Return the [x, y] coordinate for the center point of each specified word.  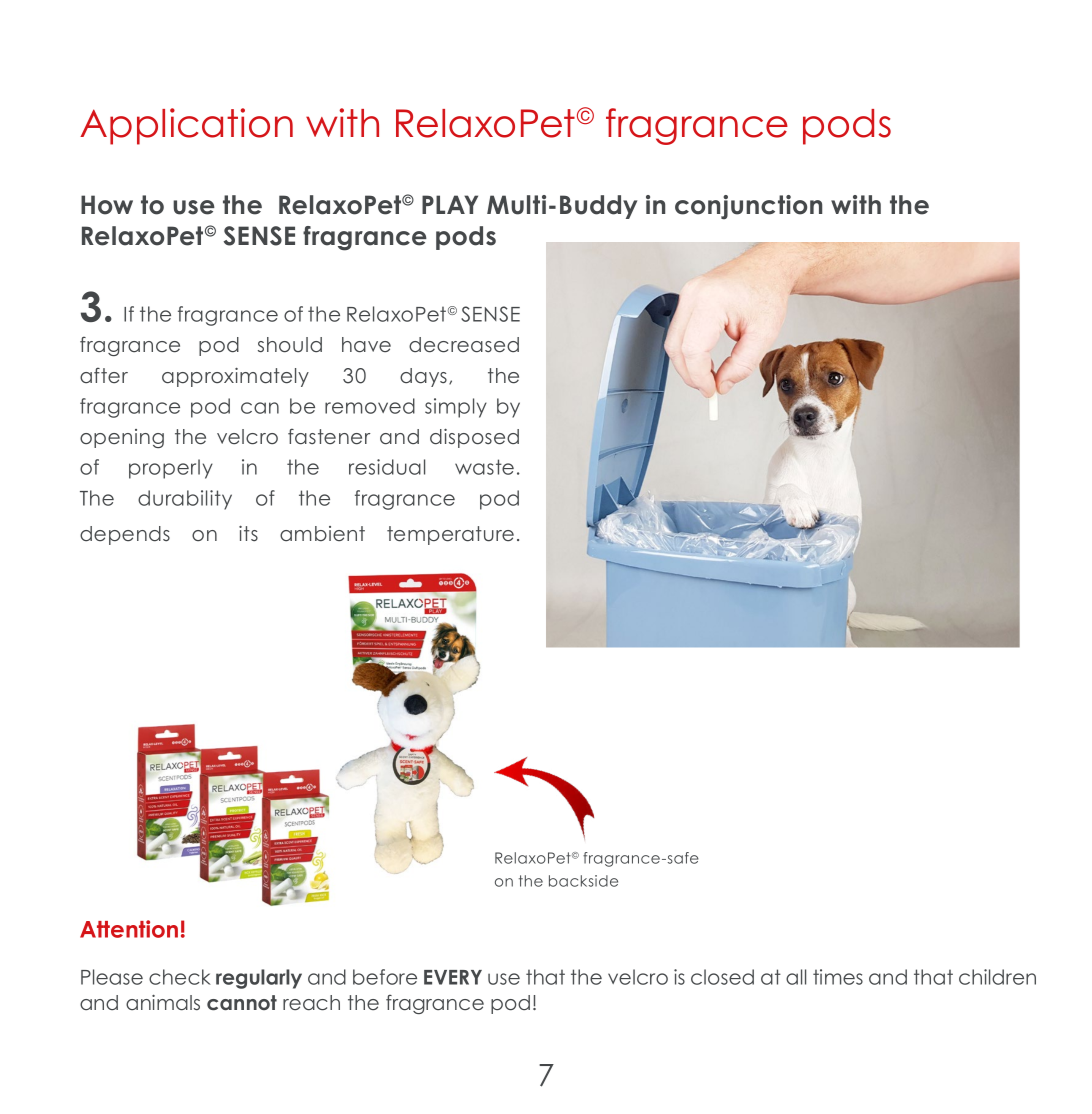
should [290, 345]
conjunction [748, 207]
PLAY [450, 204]
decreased [464, 345]
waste [484, 467]
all [796, 977]
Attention [129, 929]
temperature [450, 535]
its [248, 533]
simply [456, 408]
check [180, 977]
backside [583, 881]
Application [186, 126]
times [838, 977]
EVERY [453, 977]
